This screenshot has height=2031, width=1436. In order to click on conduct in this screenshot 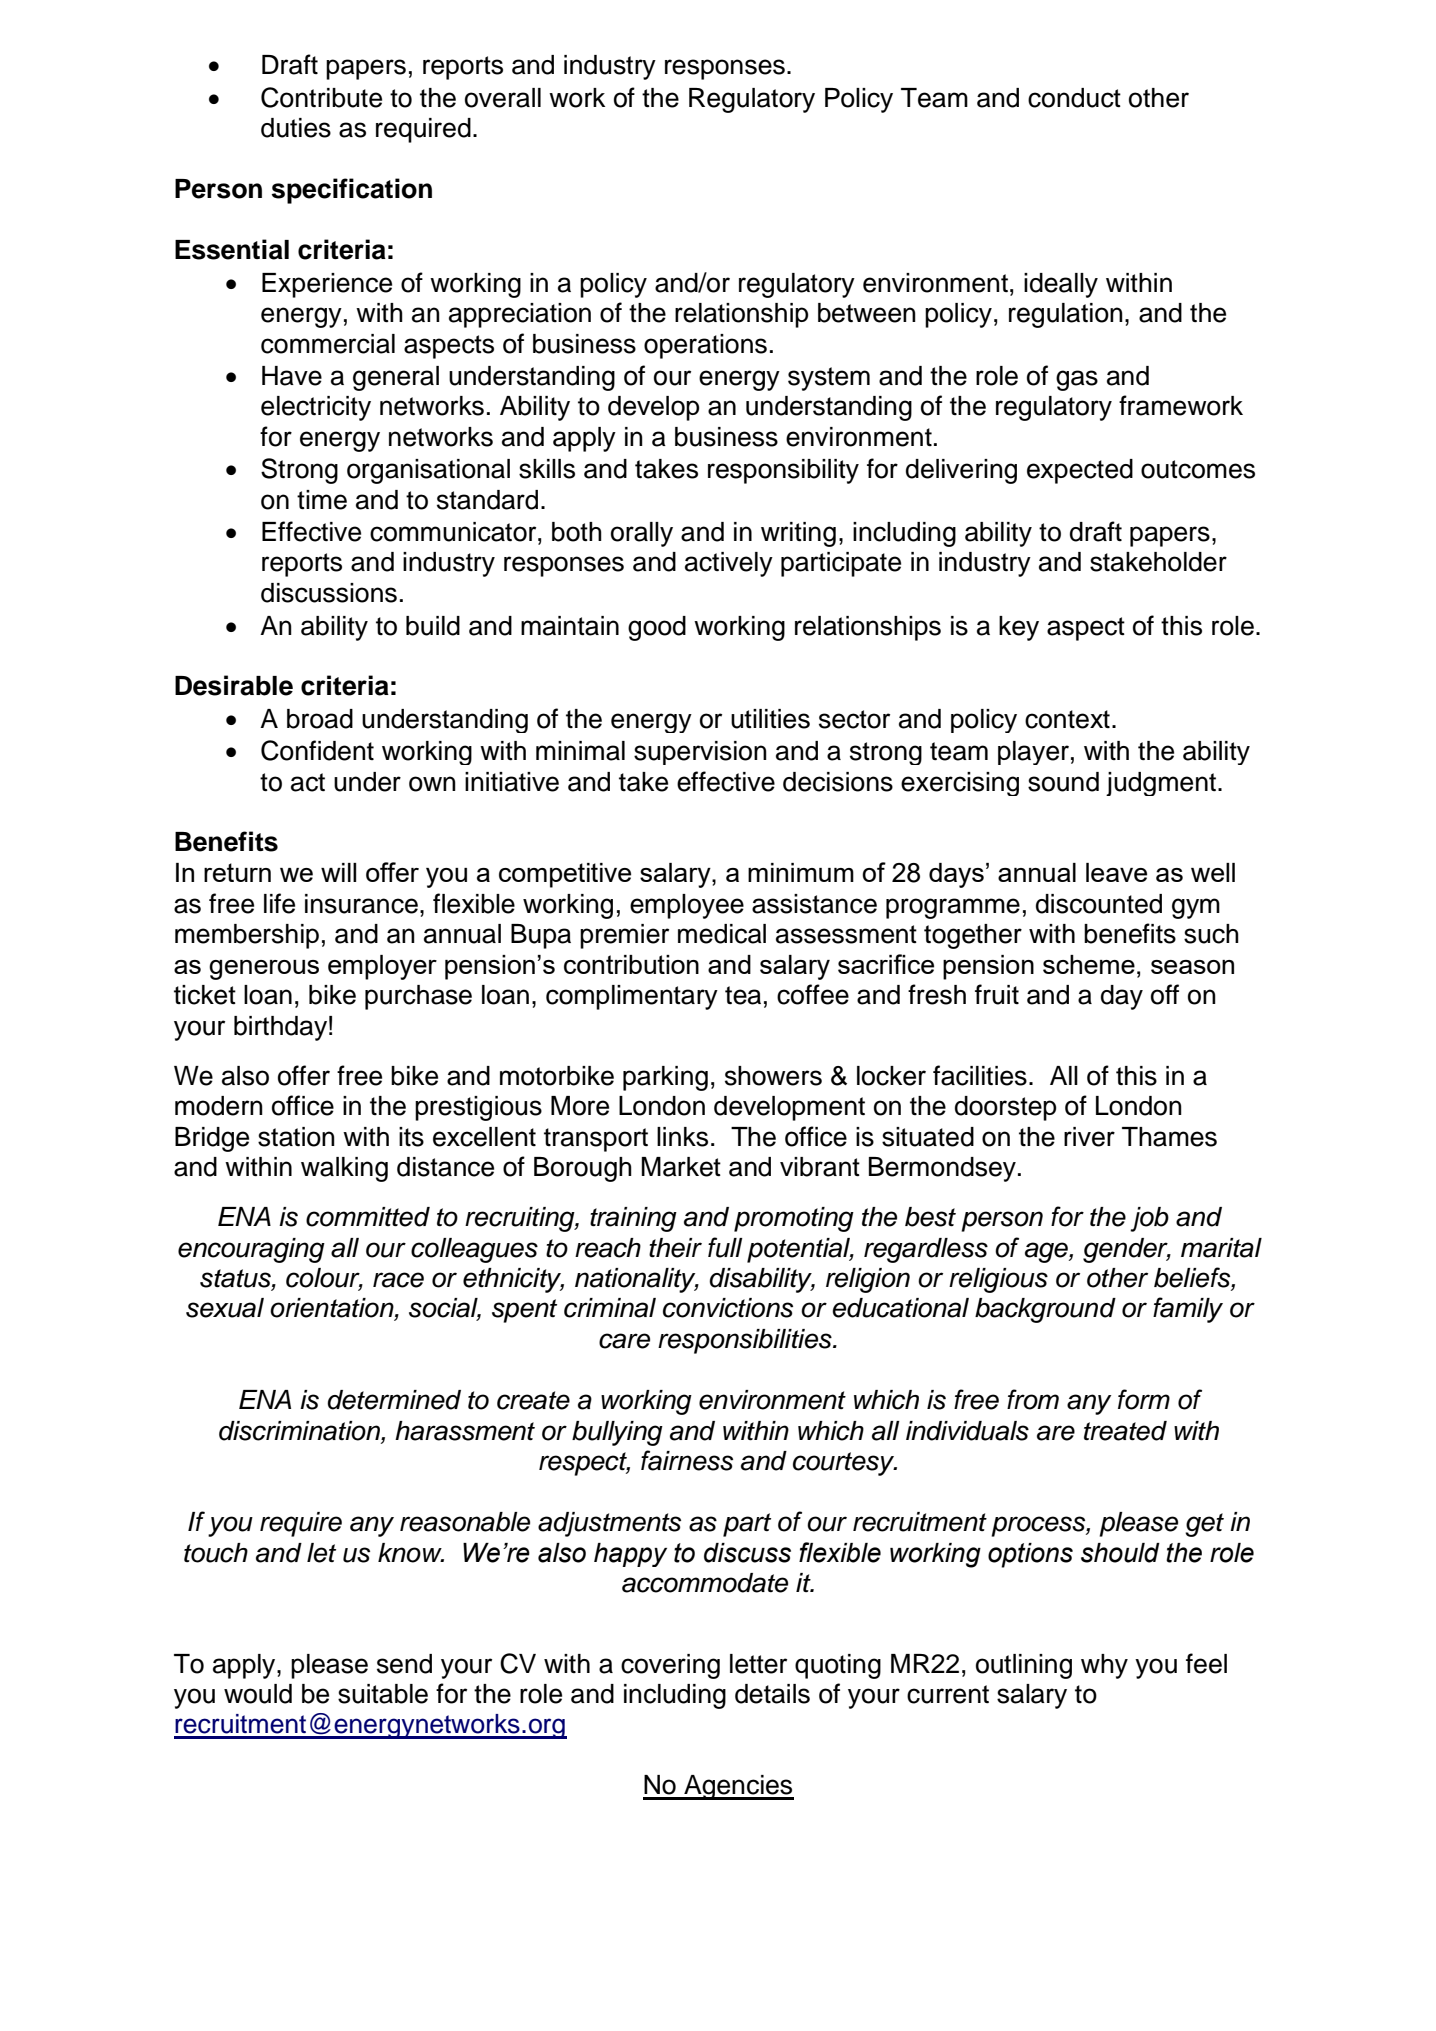, I will do `click(1074, 98)`.
